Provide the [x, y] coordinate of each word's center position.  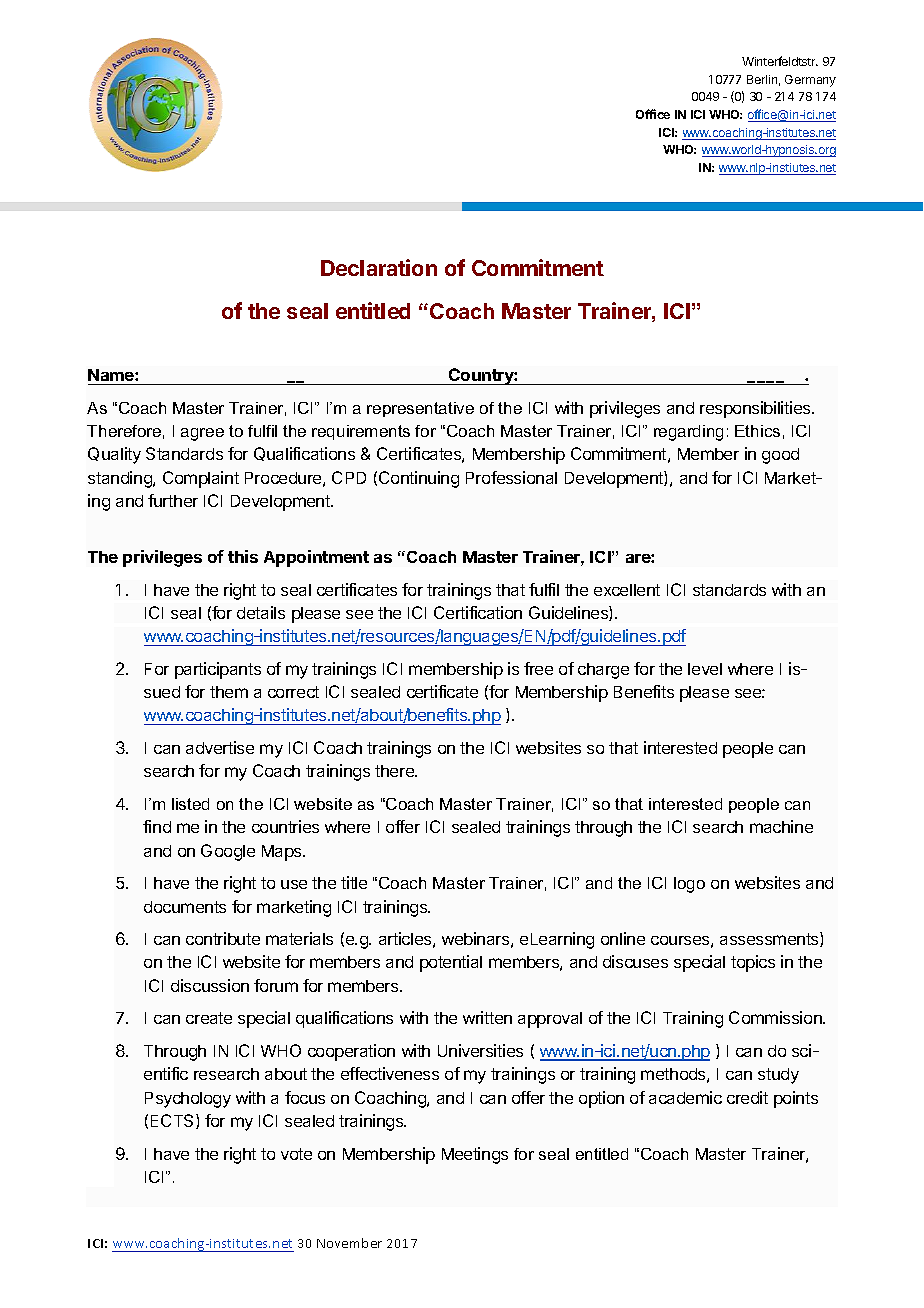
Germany [810, 81]
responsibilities [756, 409]
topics [753, 963]
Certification [478, 612]
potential [451, 963]
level [705, 669]
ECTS [174, 1121]
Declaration [379, 267]
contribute [223, 938]
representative [420, 409]
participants [218, 670]
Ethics [757, 431]
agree [202, 434]
